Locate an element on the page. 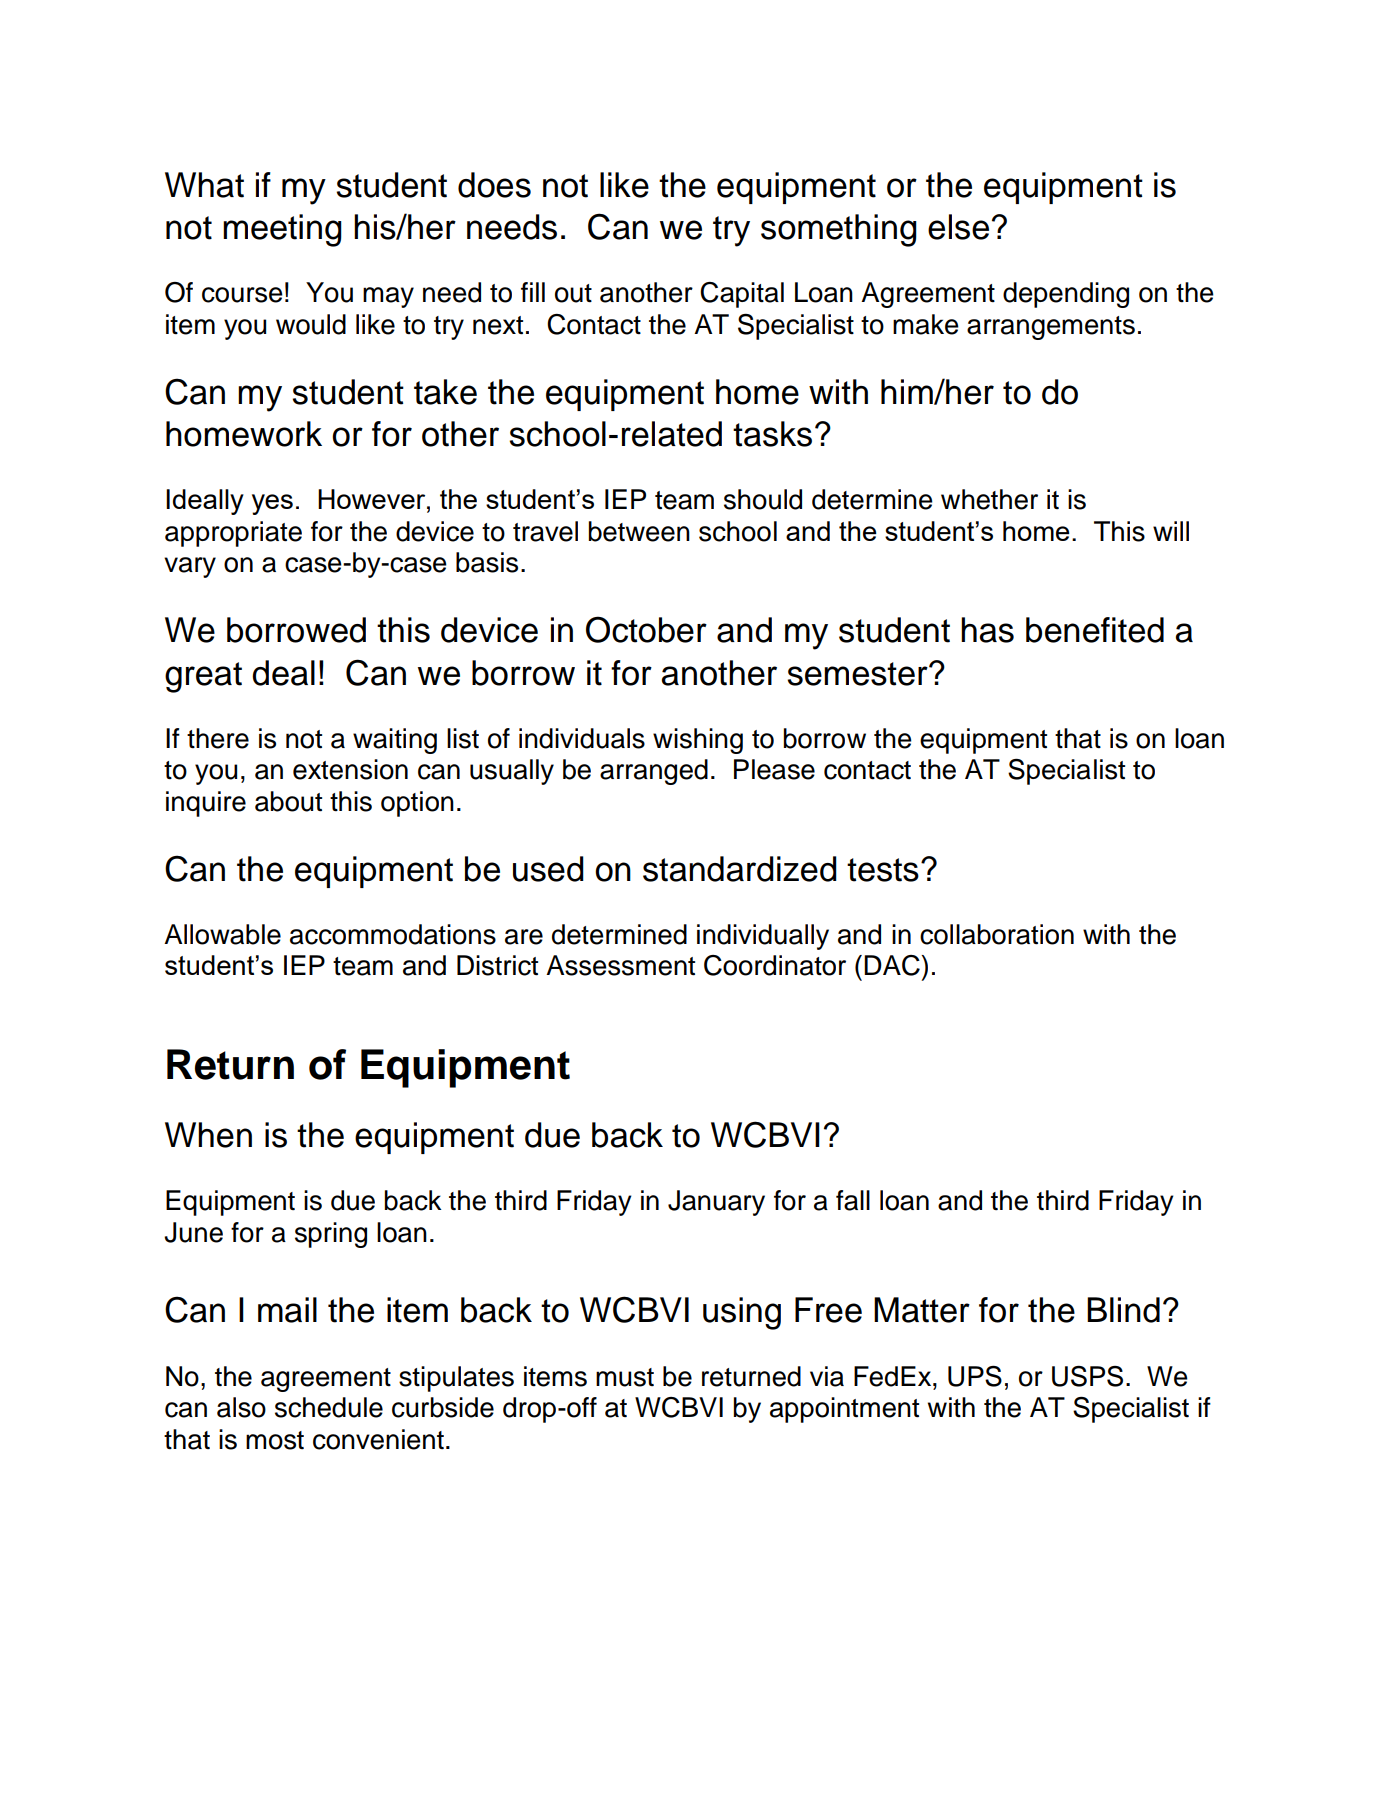 This document has width=1397, height=1808. meeting is located at coordinates (282, 230).
